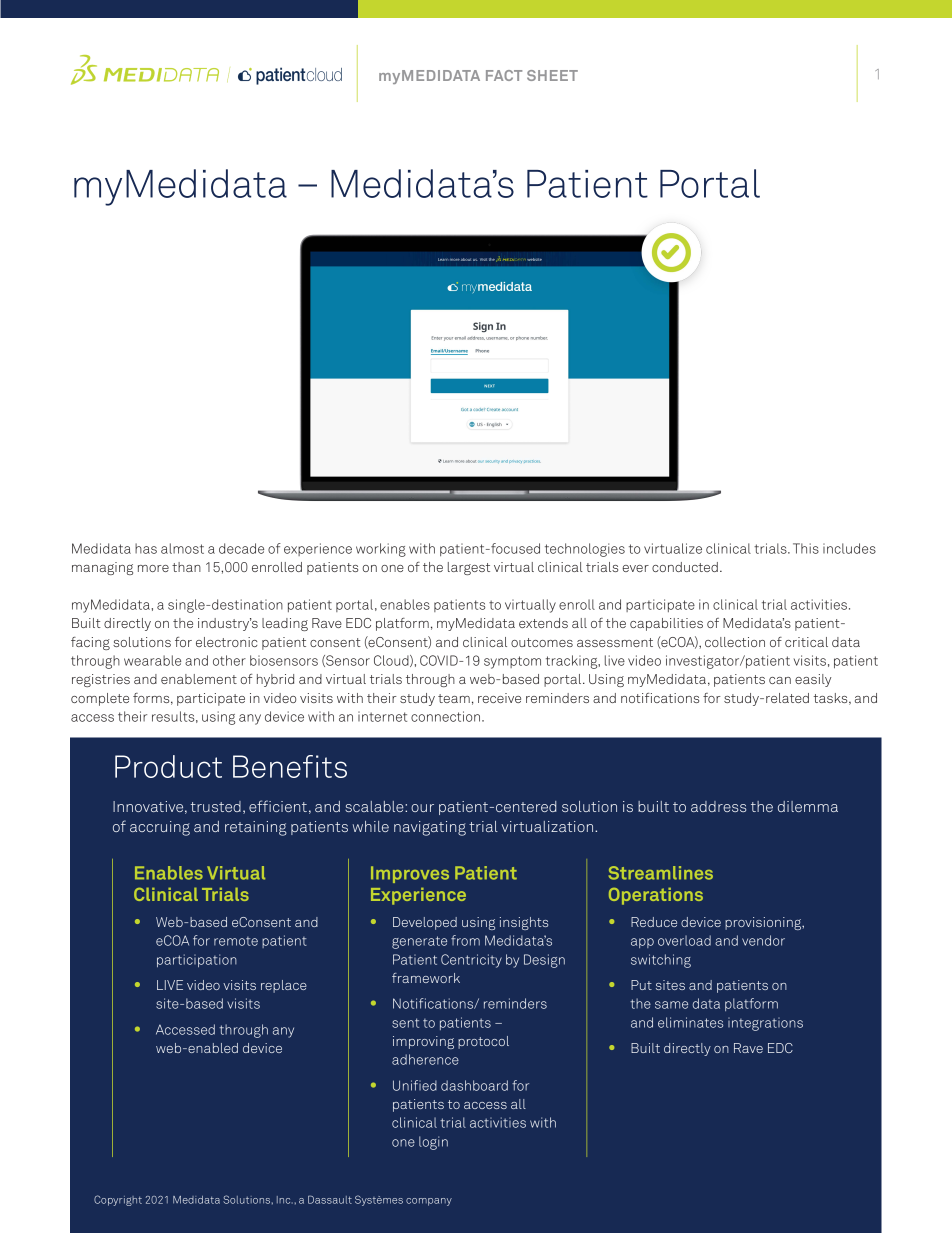 The image size is (952, 1233). Describe the element at coordinates (182, 548) in the screenshot. I see `almost` at that location.
